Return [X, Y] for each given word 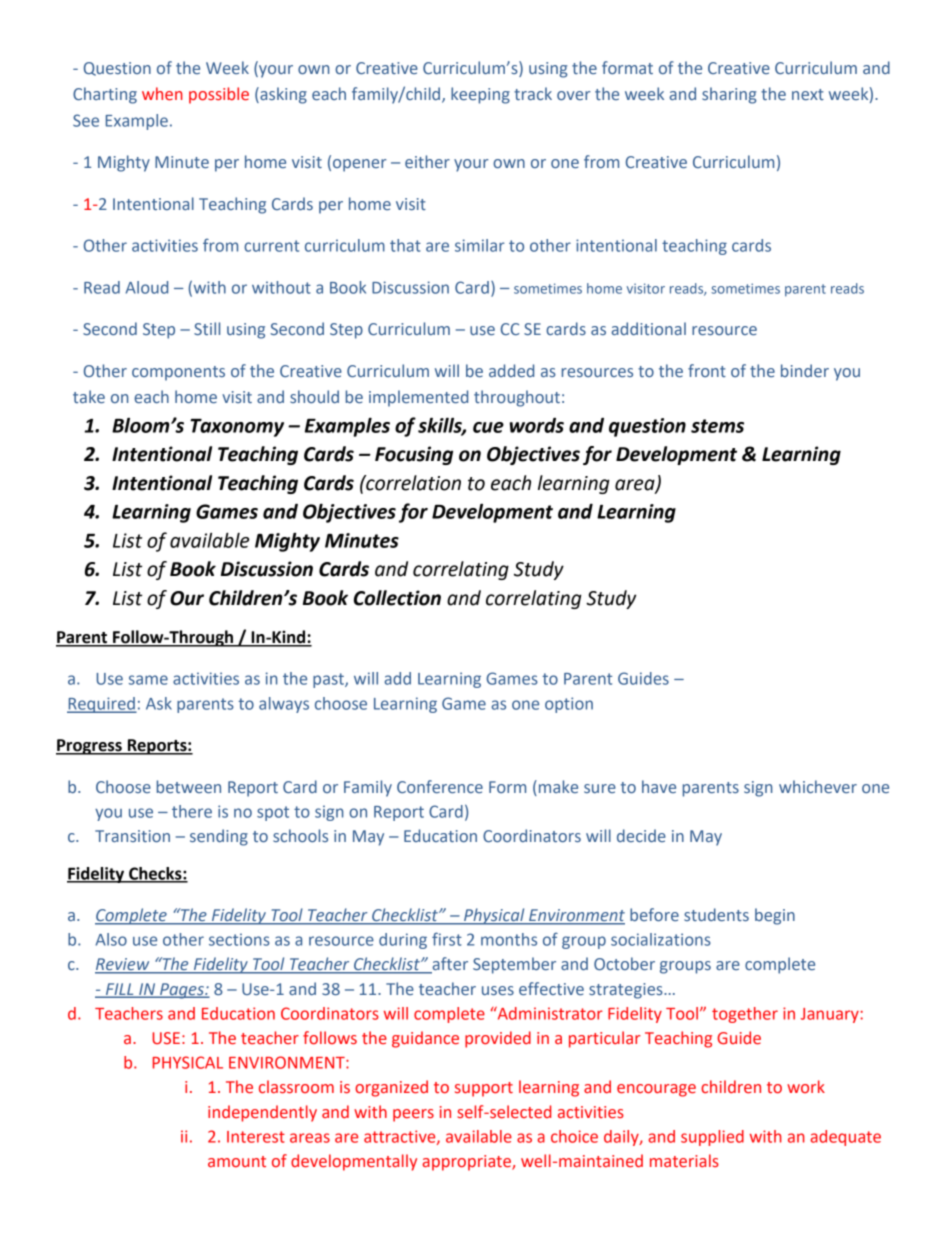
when [162, 94]
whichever [818, 786]
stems [717, 426]
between [189, 786]
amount [237, 1162]
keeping [480, 95]
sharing [729, 95]
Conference [440, 786]
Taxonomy [237, 428]
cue [488, 427]
